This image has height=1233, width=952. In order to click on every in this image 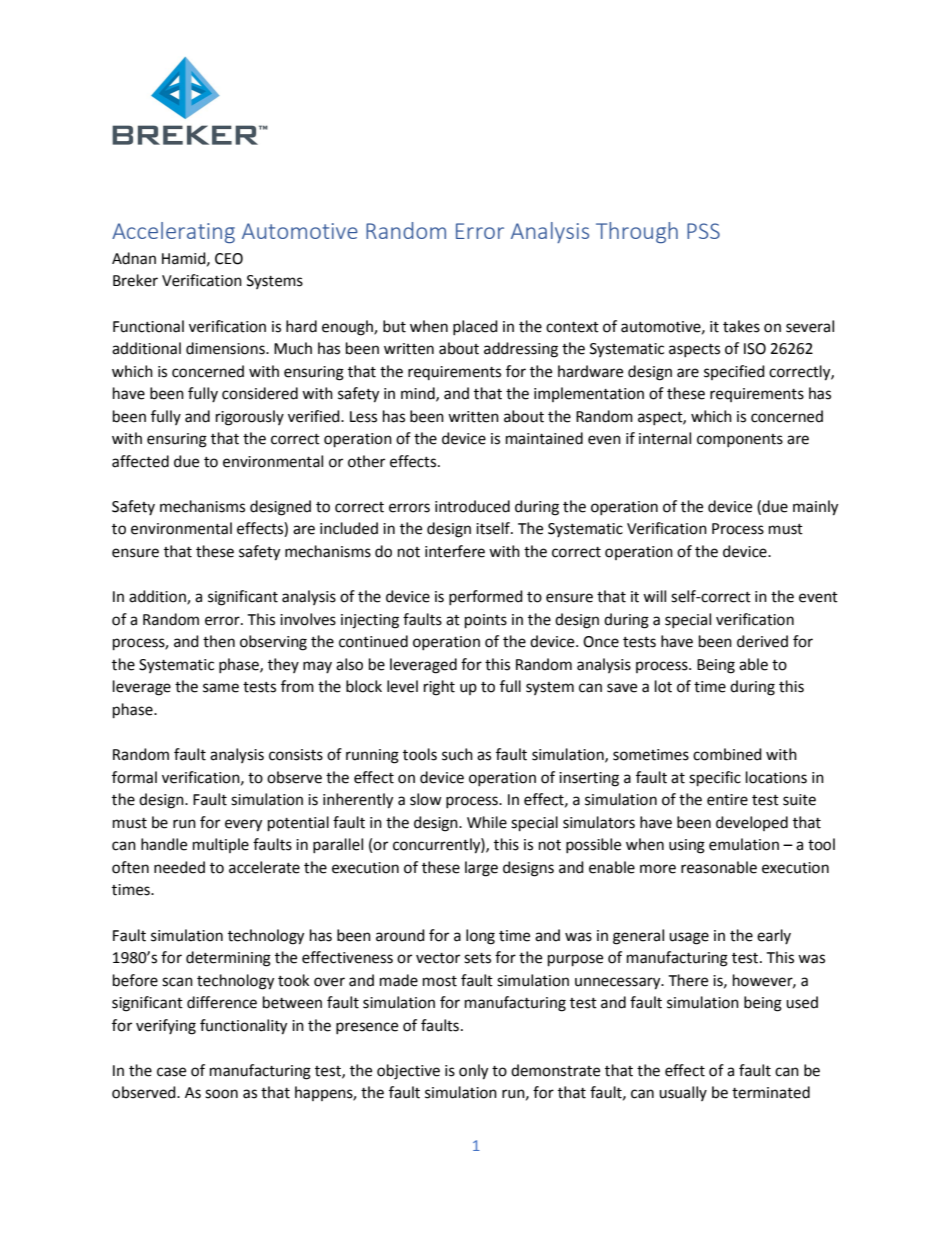, I will do `click(243, 825)`.
